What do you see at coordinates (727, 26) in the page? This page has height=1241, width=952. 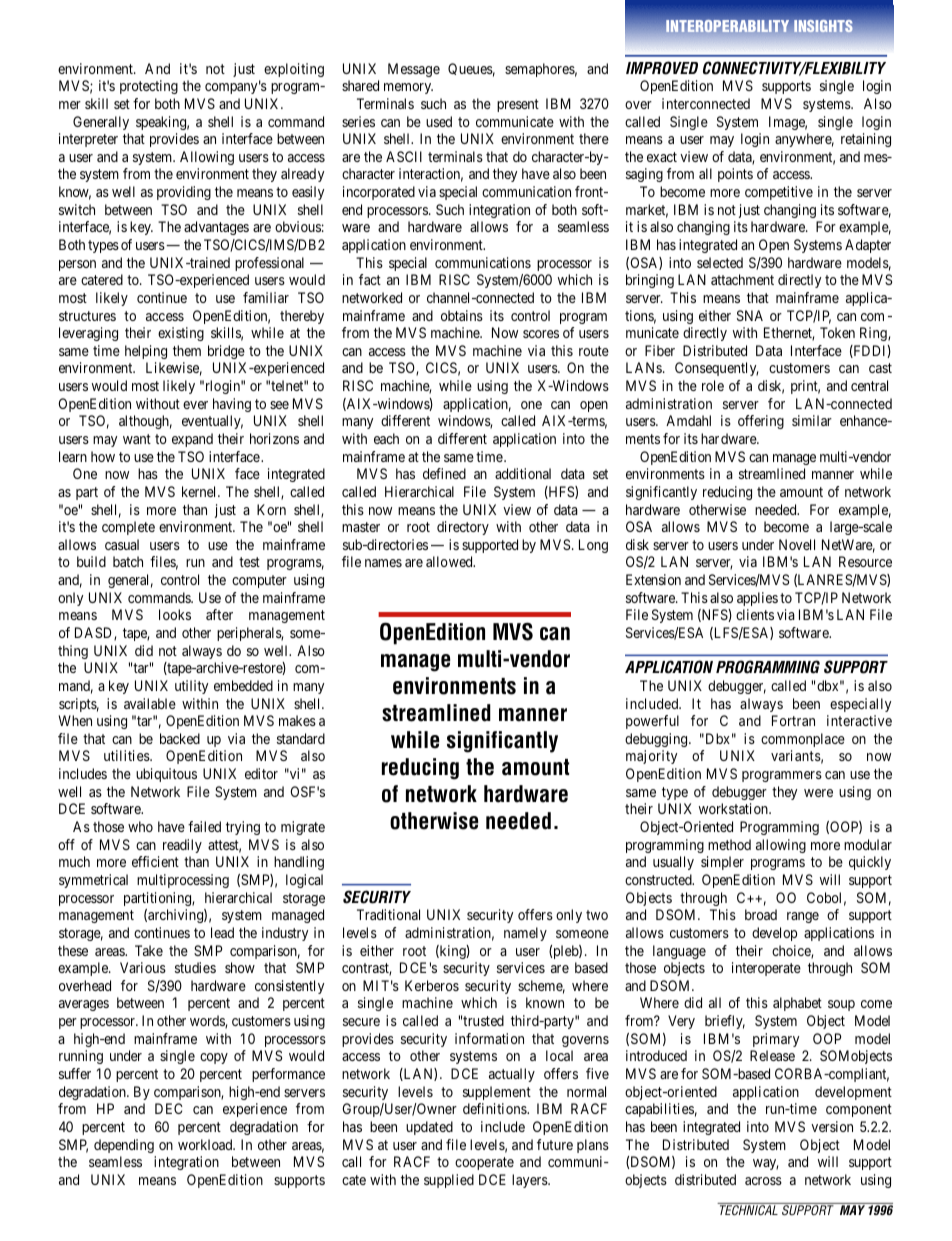 I see `INTEROPERABILITY` at bounding box center [727, 26].
